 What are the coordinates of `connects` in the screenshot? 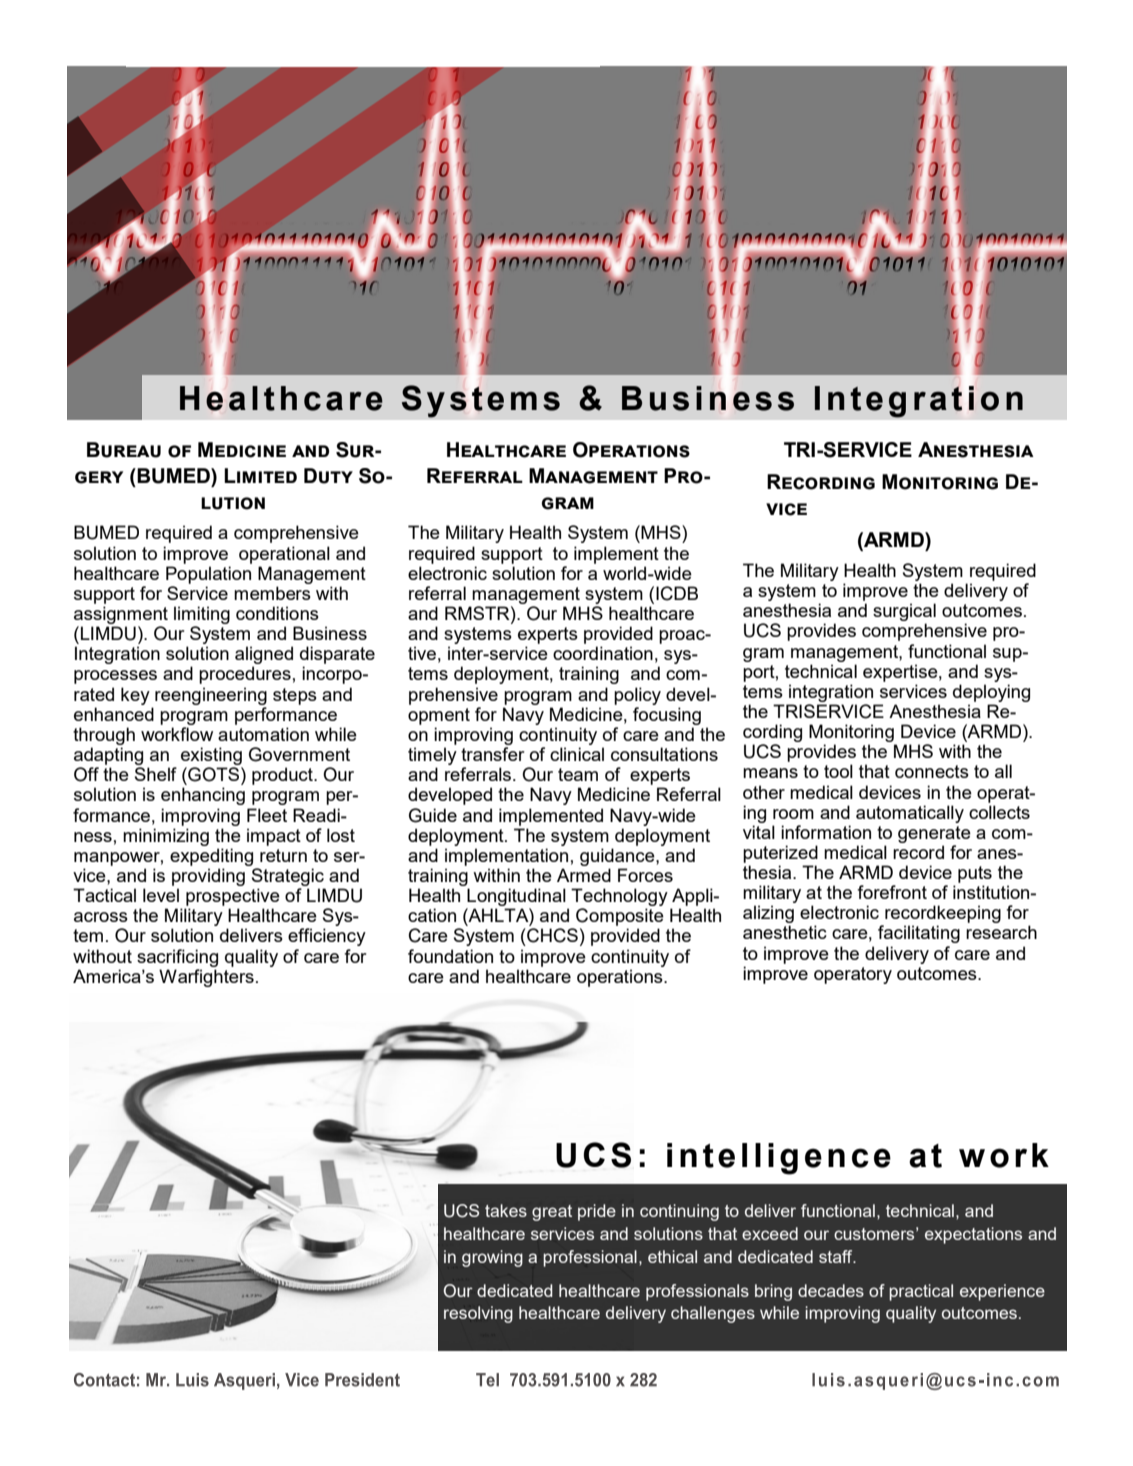 It's located at (932, 771).
